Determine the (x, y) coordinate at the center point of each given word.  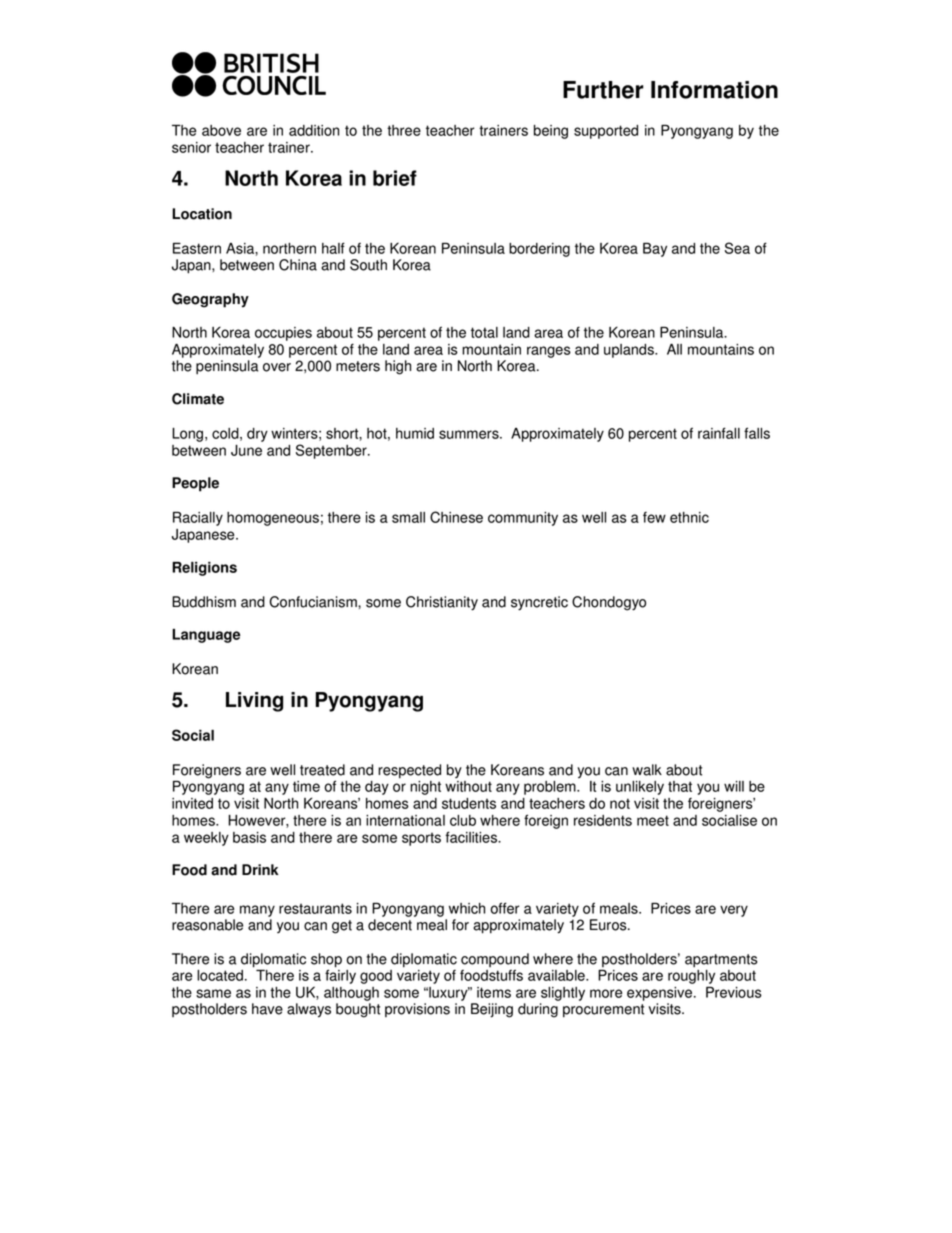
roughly (691, 977)
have (267, 1009)
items (494, 992)
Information (714, 90)
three (404, 130)
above (221, 130)
